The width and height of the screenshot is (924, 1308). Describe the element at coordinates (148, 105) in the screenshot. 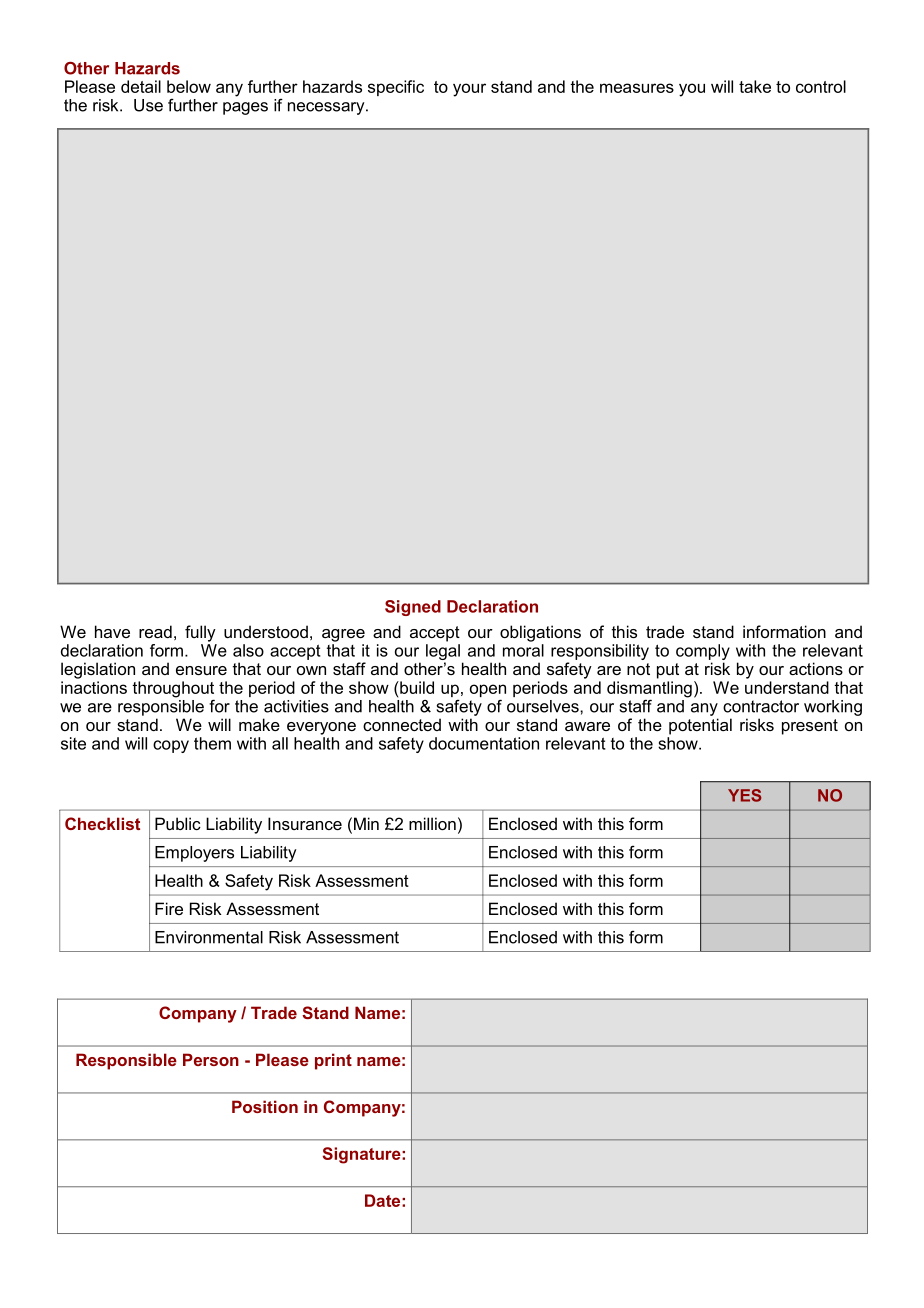

I see `Use` at that location.
